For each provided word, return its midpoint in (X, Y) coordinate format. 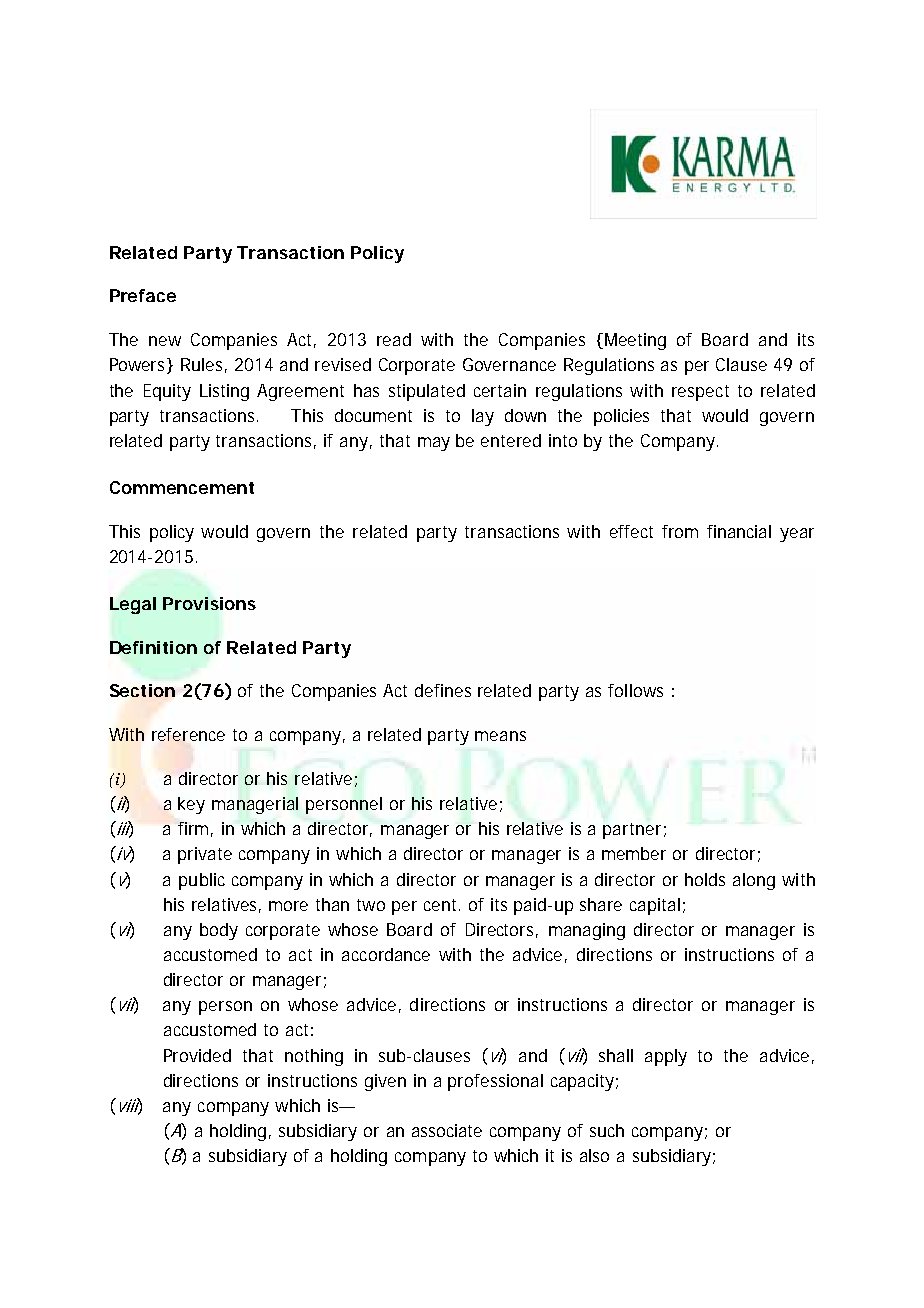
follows (635, 690)
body (219, 931)
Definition (153, 647)
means (500, 736)
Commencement (182, 487)
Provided (197, 1055)
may (434, 444)
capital (655, 906)
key (191, 805)
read (394, 339)
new (165, 341)
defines (443, 690)
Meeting (635, 341)
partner (632, 831)
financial (739, 531)
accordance (386, 954)
